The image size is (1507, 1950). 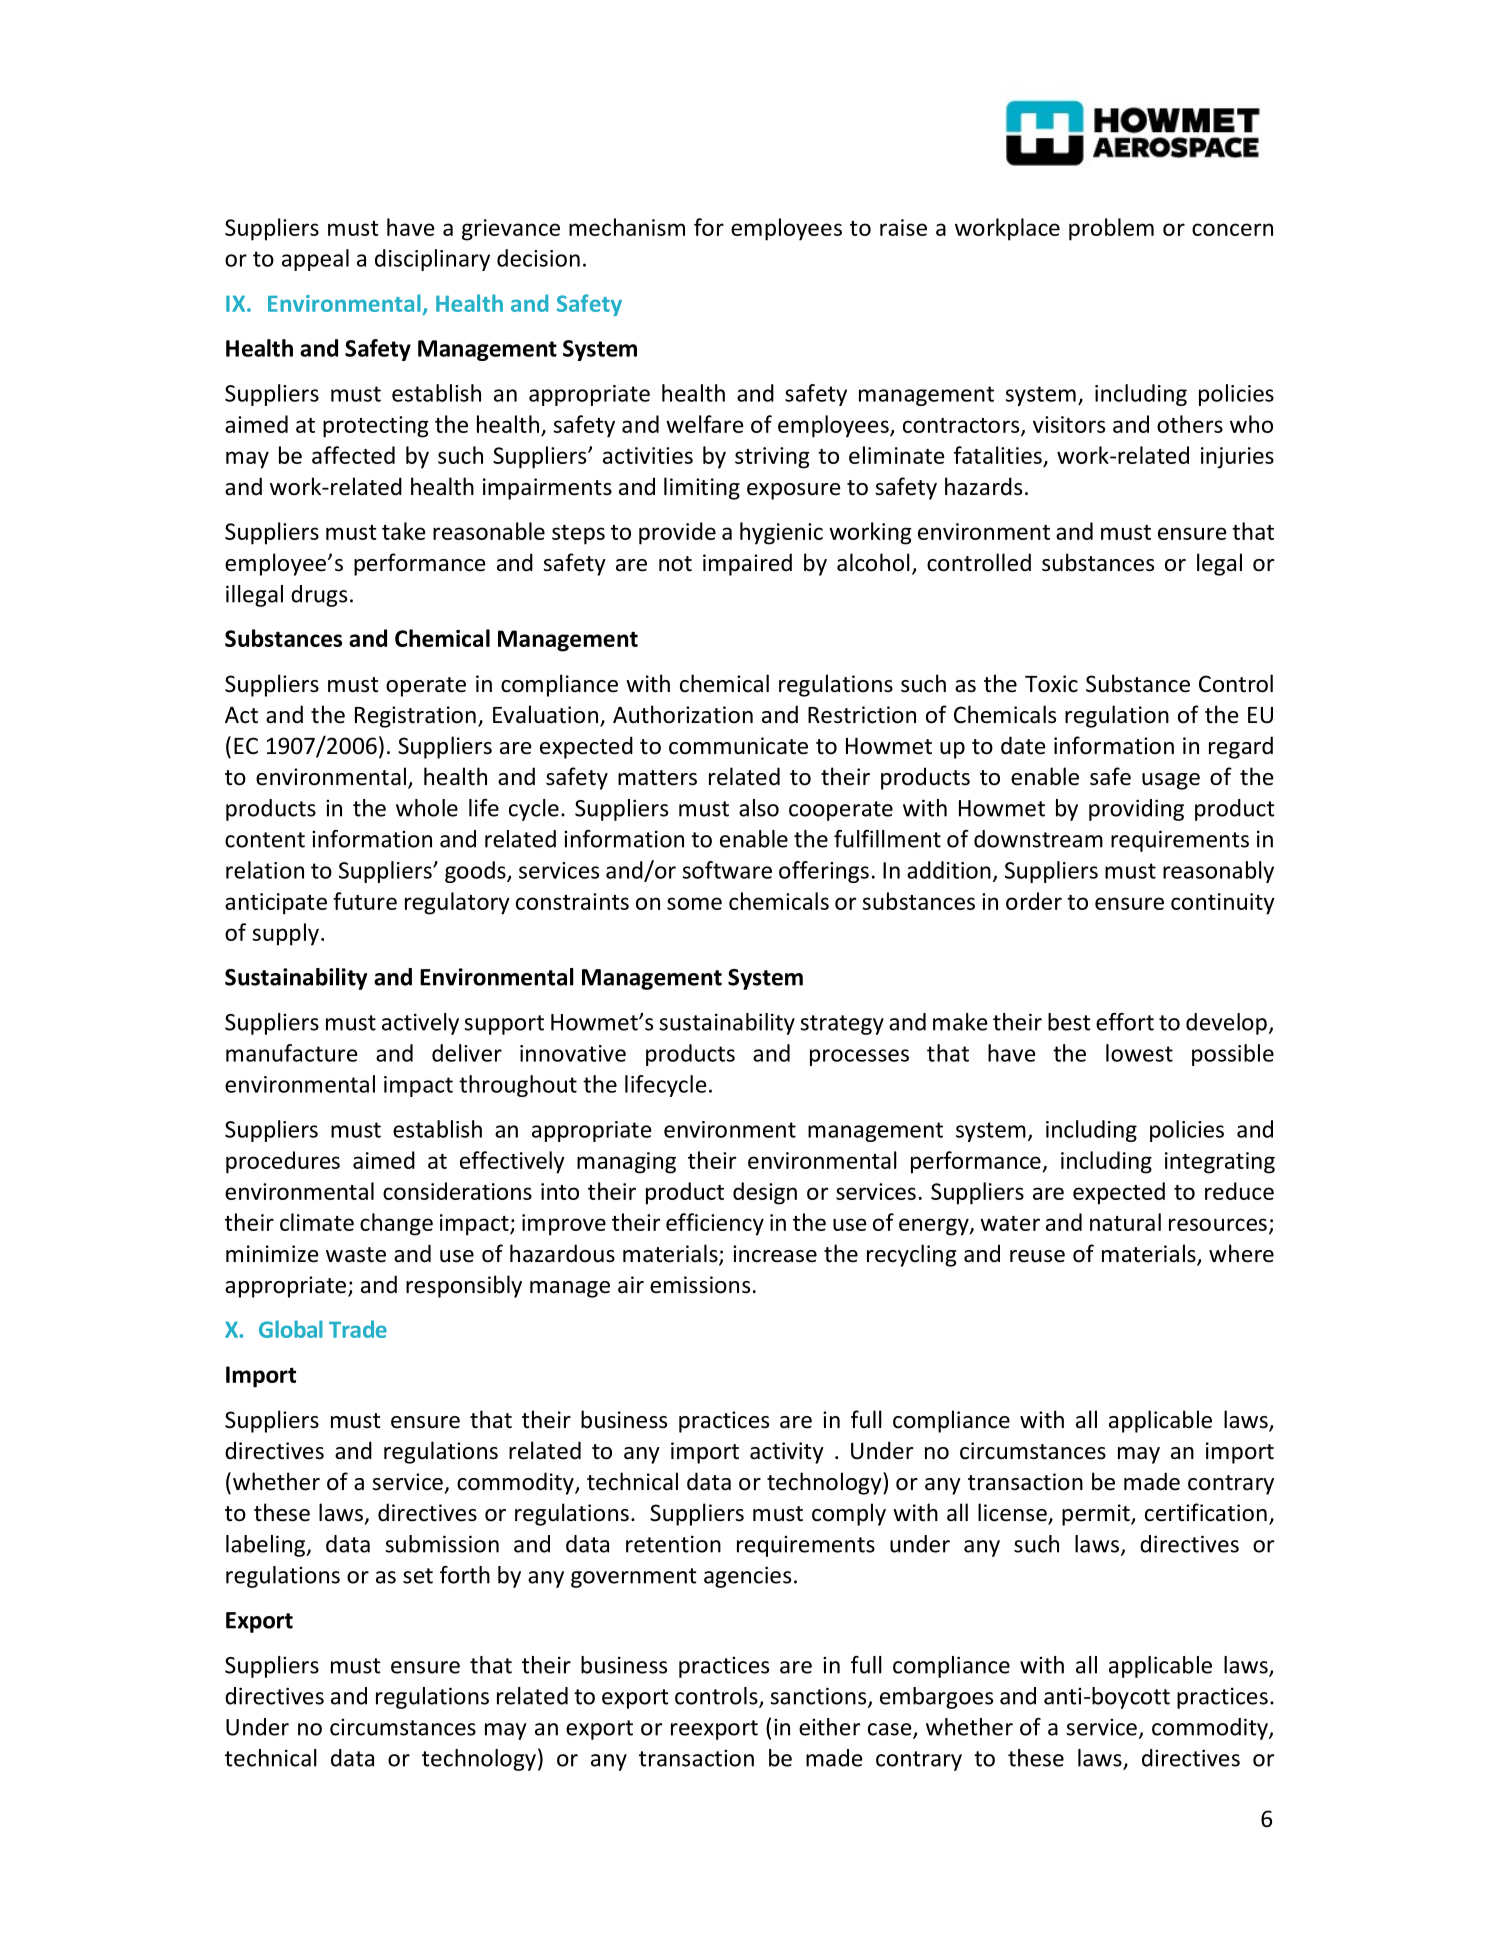 I want to click on set, so click(x=418, y=1576).
